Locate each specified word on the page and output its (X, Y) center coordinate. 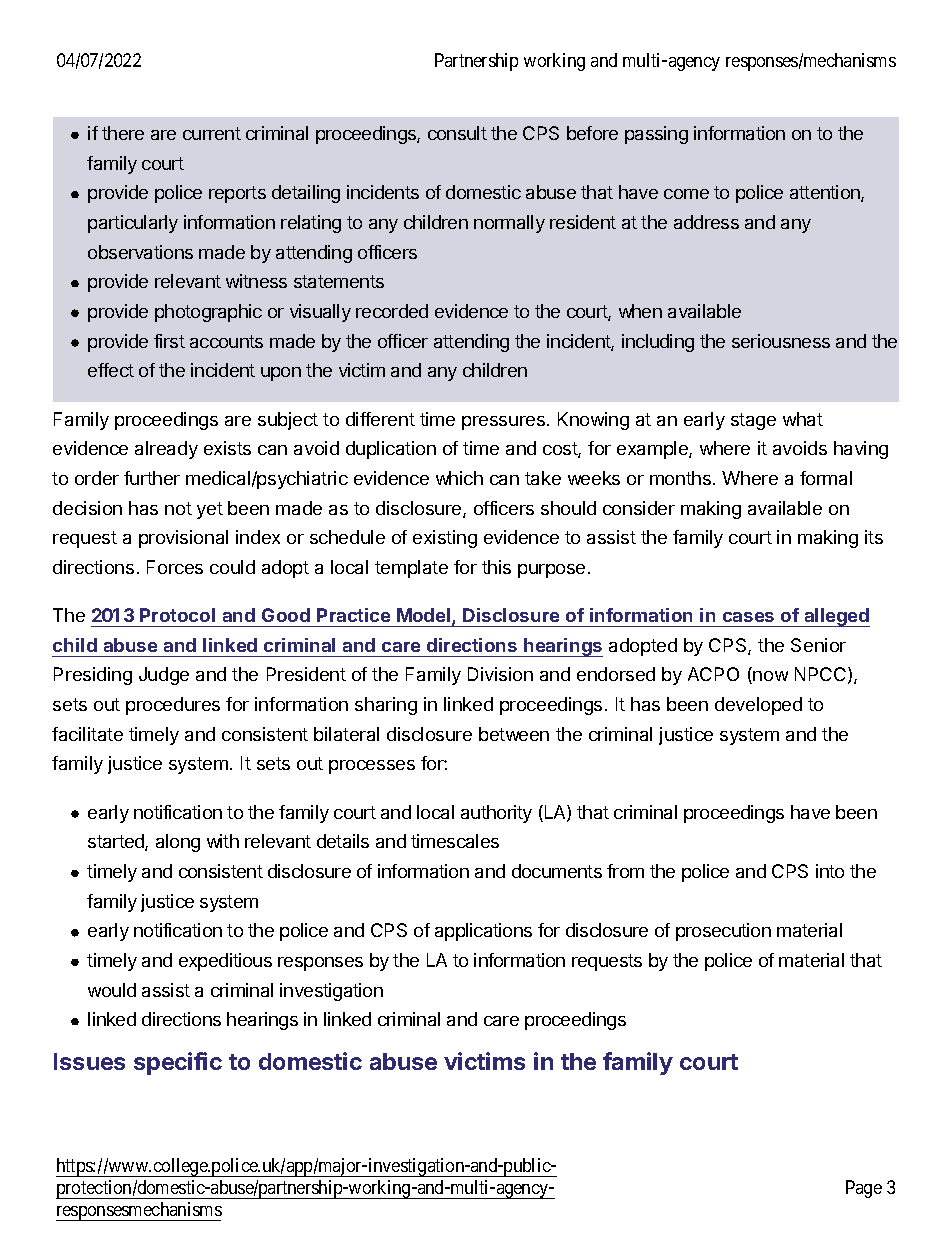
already (166, 450)
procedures (173, 706)
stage (753, 421)
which (459, 478)
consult (457, 133)
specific (178, 1063)
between (514, 734)
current (212, 133)
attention (826, 193)
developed (758, 706)
